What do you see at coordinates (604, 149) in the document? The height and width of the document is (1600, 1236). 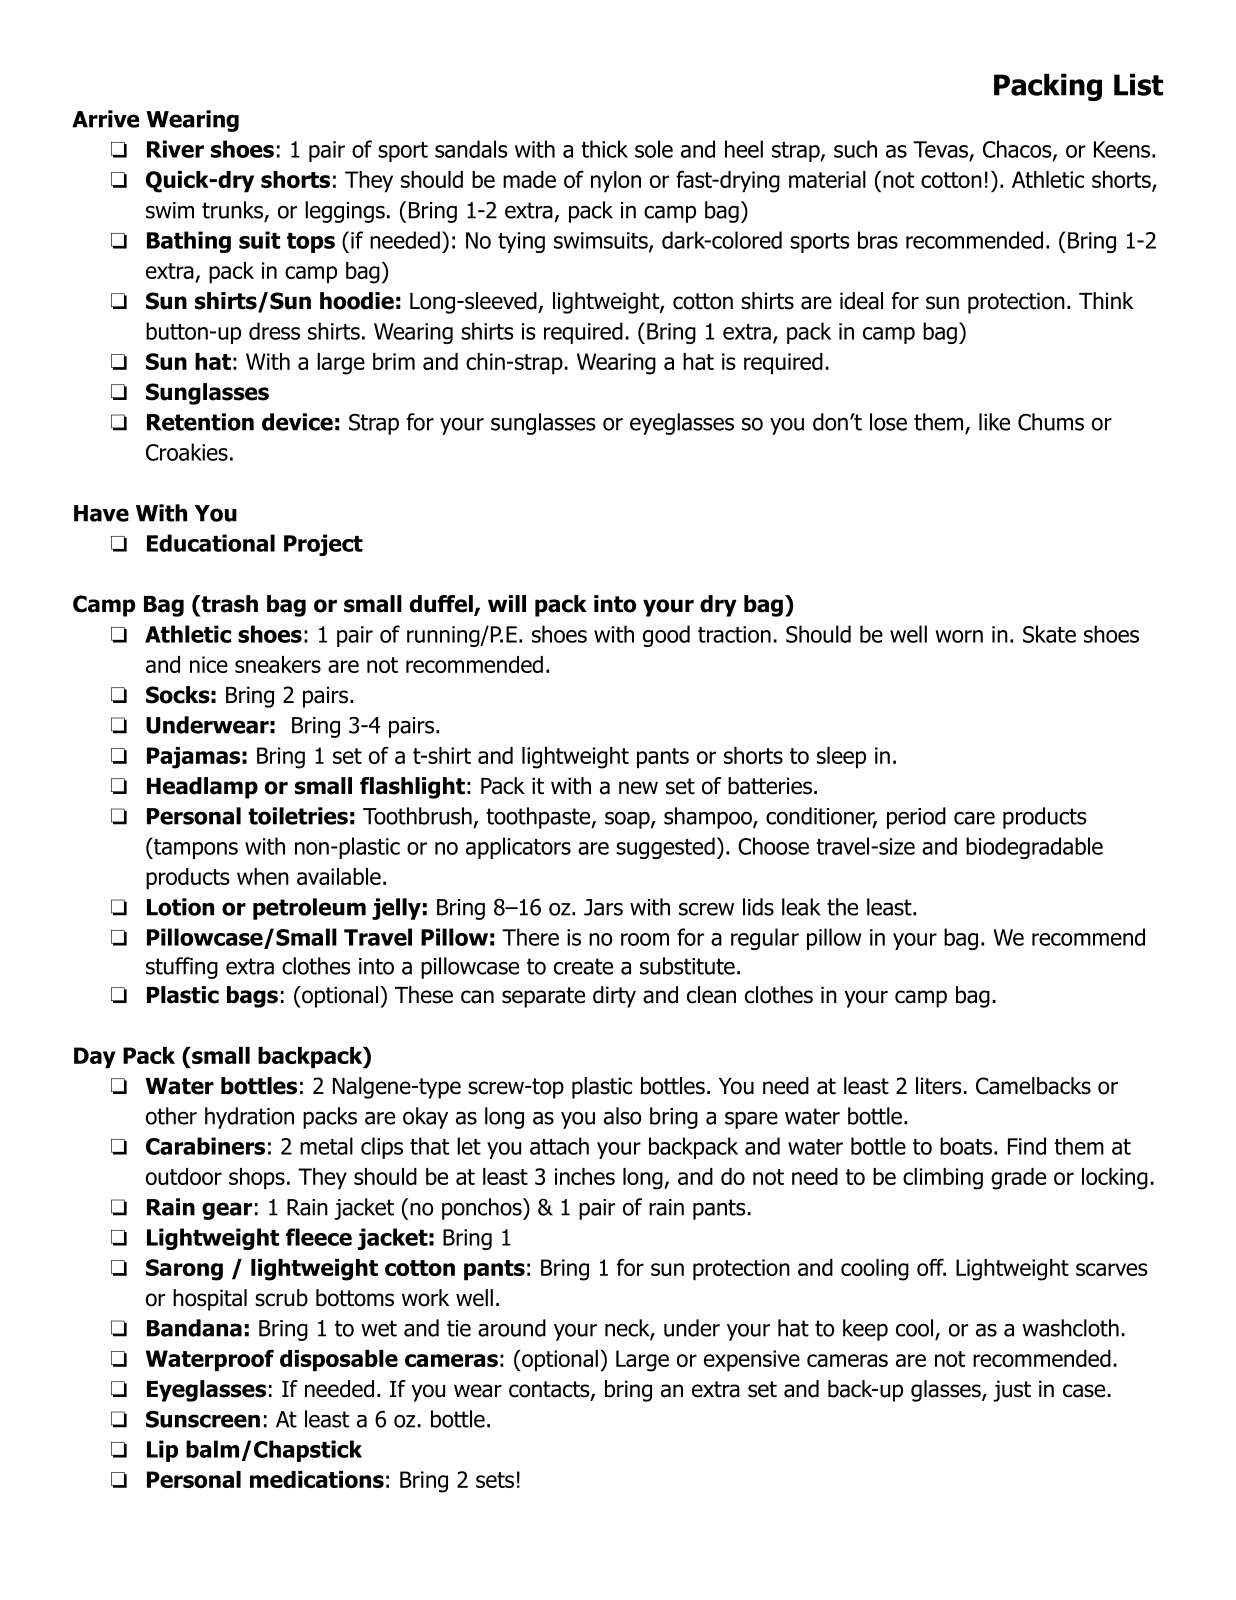 I see `thick` at bounding box center [604, 149].
